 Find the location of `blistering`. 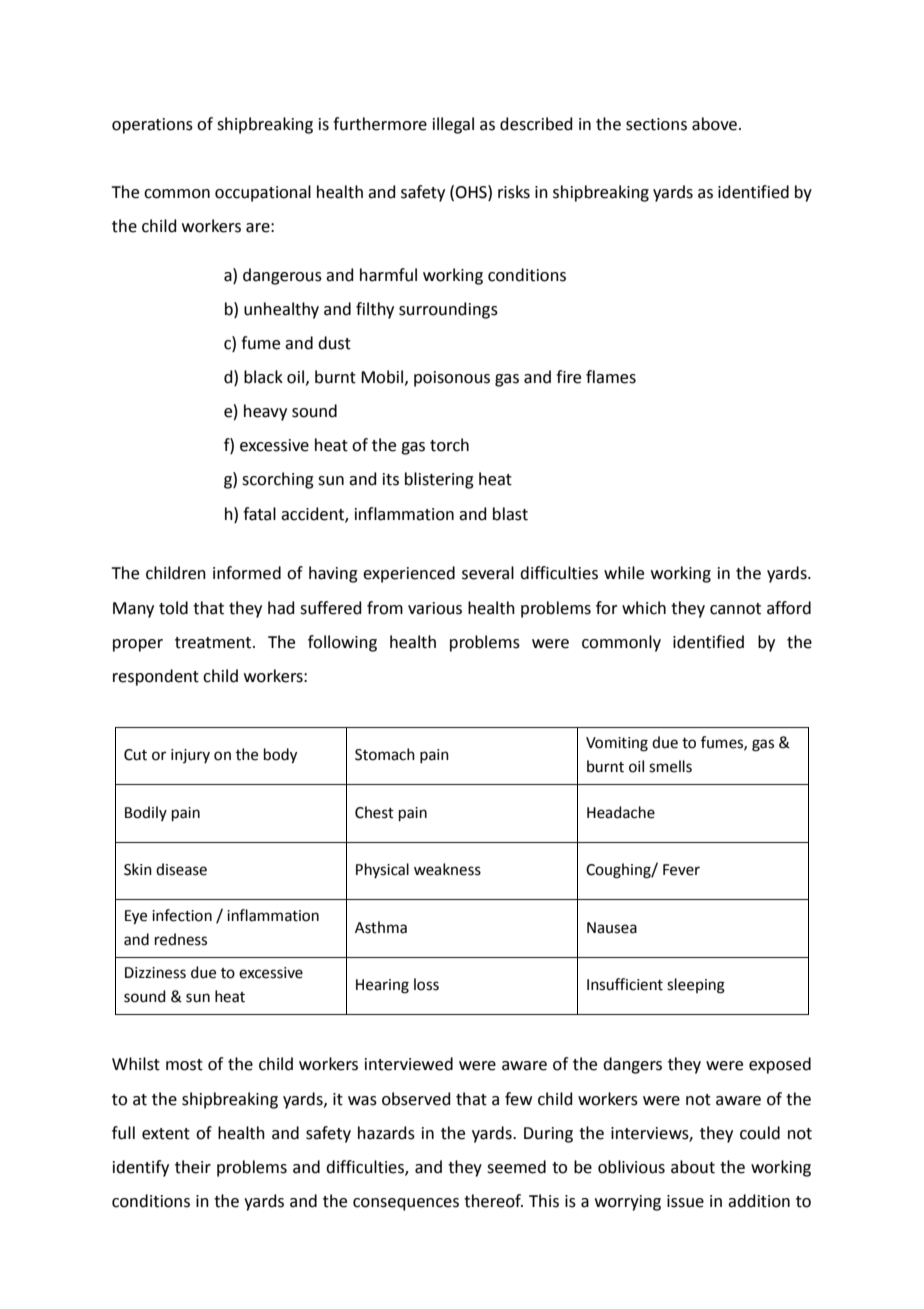

blistering is located at coordinates (439, 480).
